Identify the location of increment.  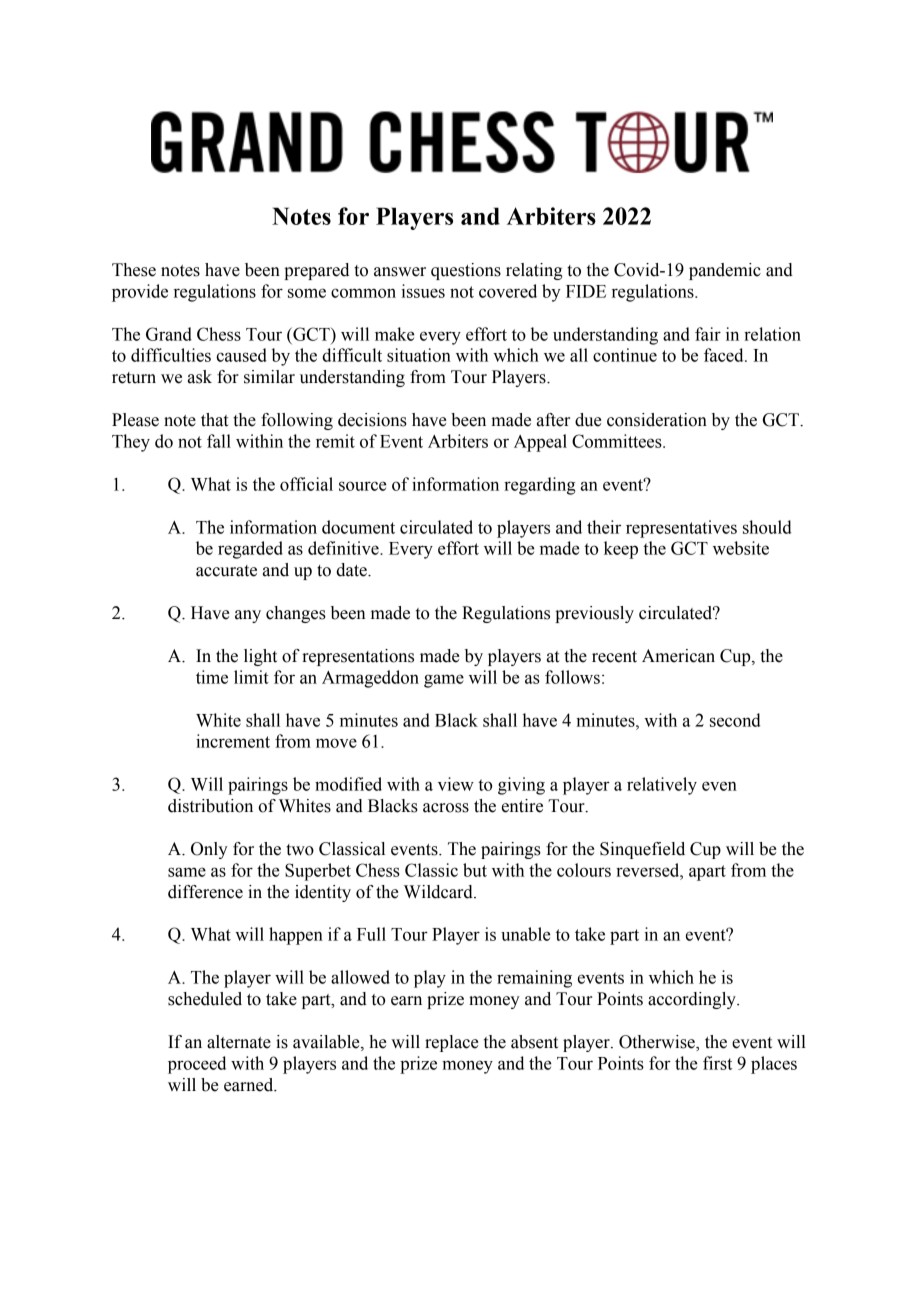
(233, 741).
